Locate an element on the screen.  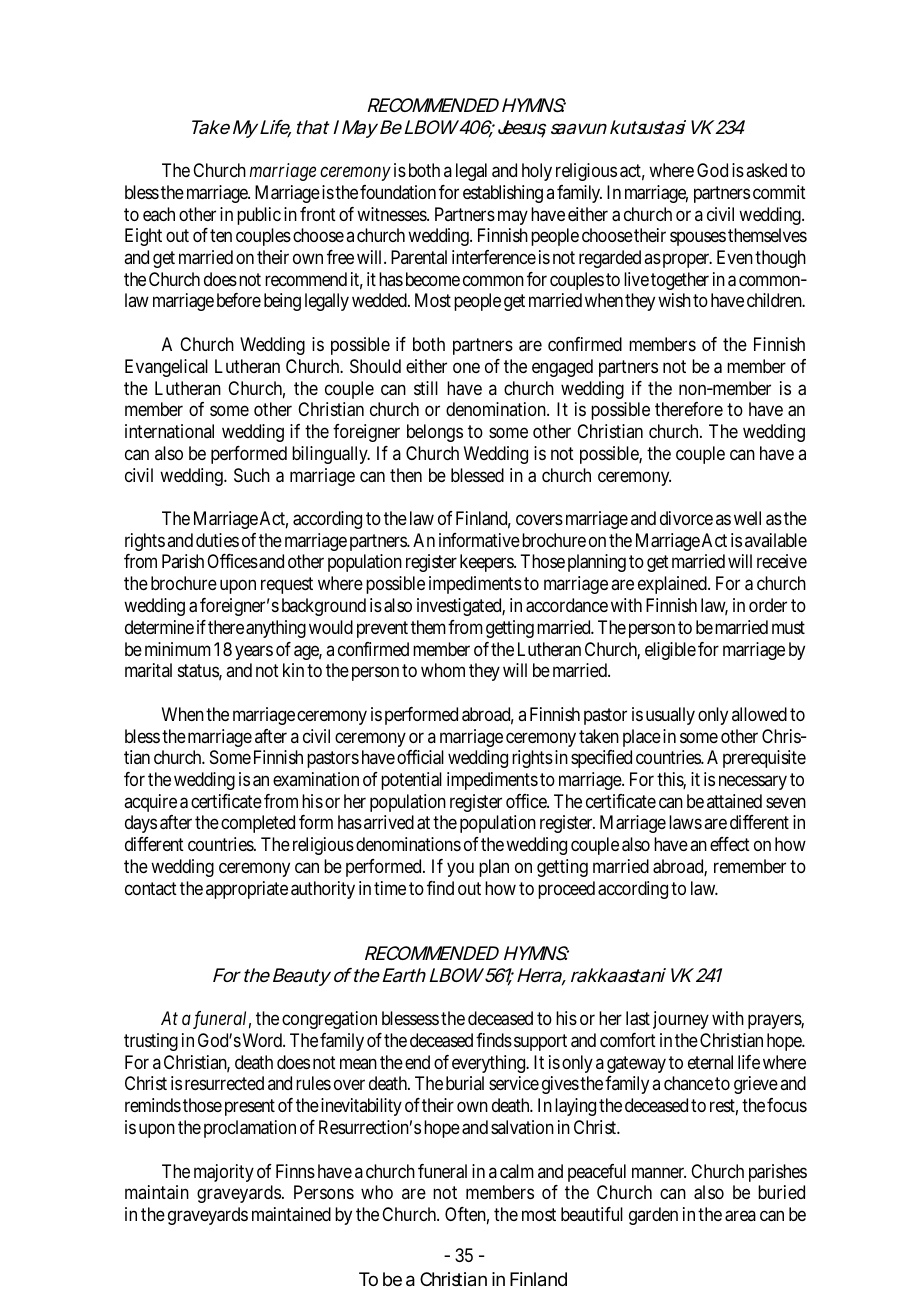
you is located at coordinates (460, 870).
